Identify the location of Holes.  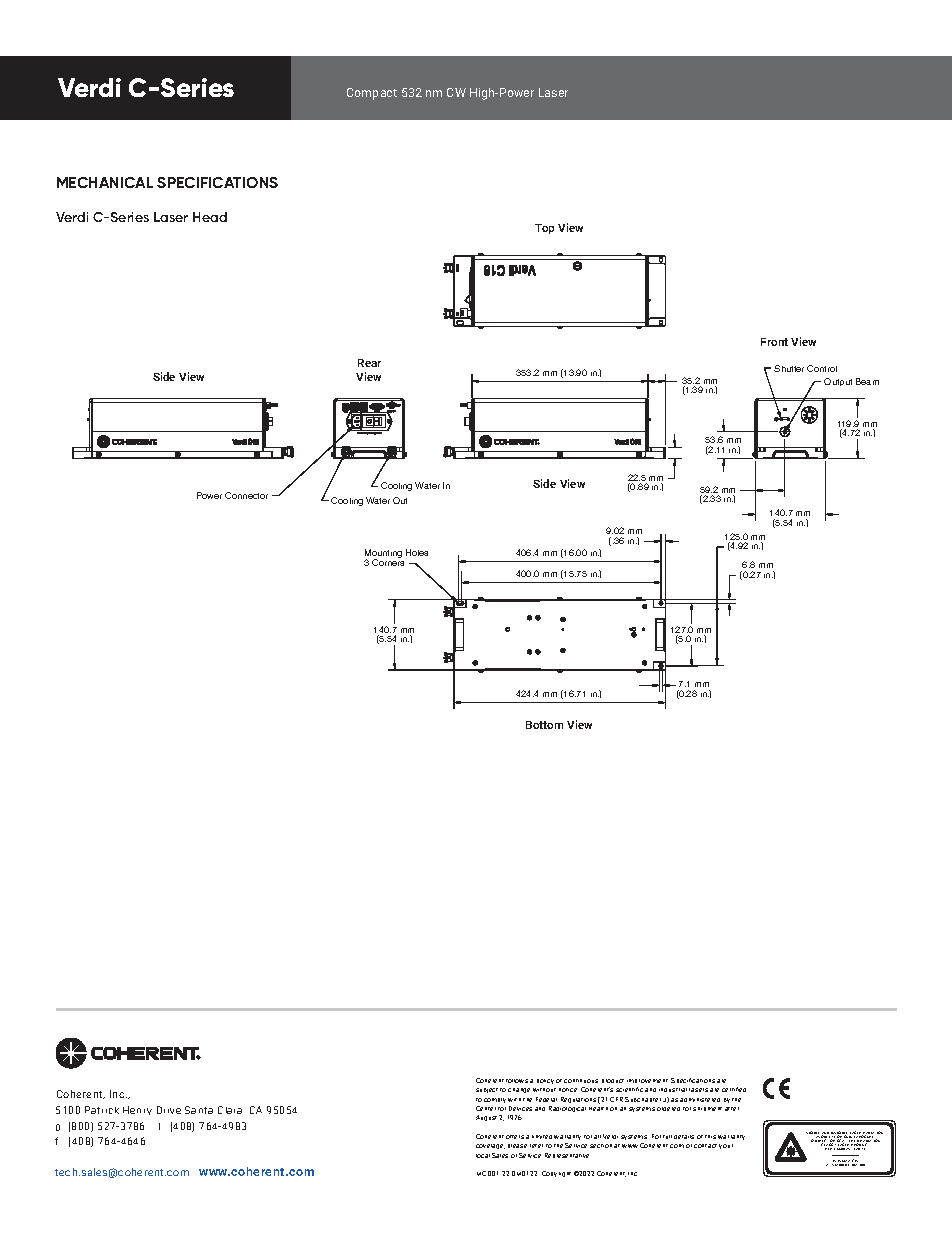
(417, 552).
